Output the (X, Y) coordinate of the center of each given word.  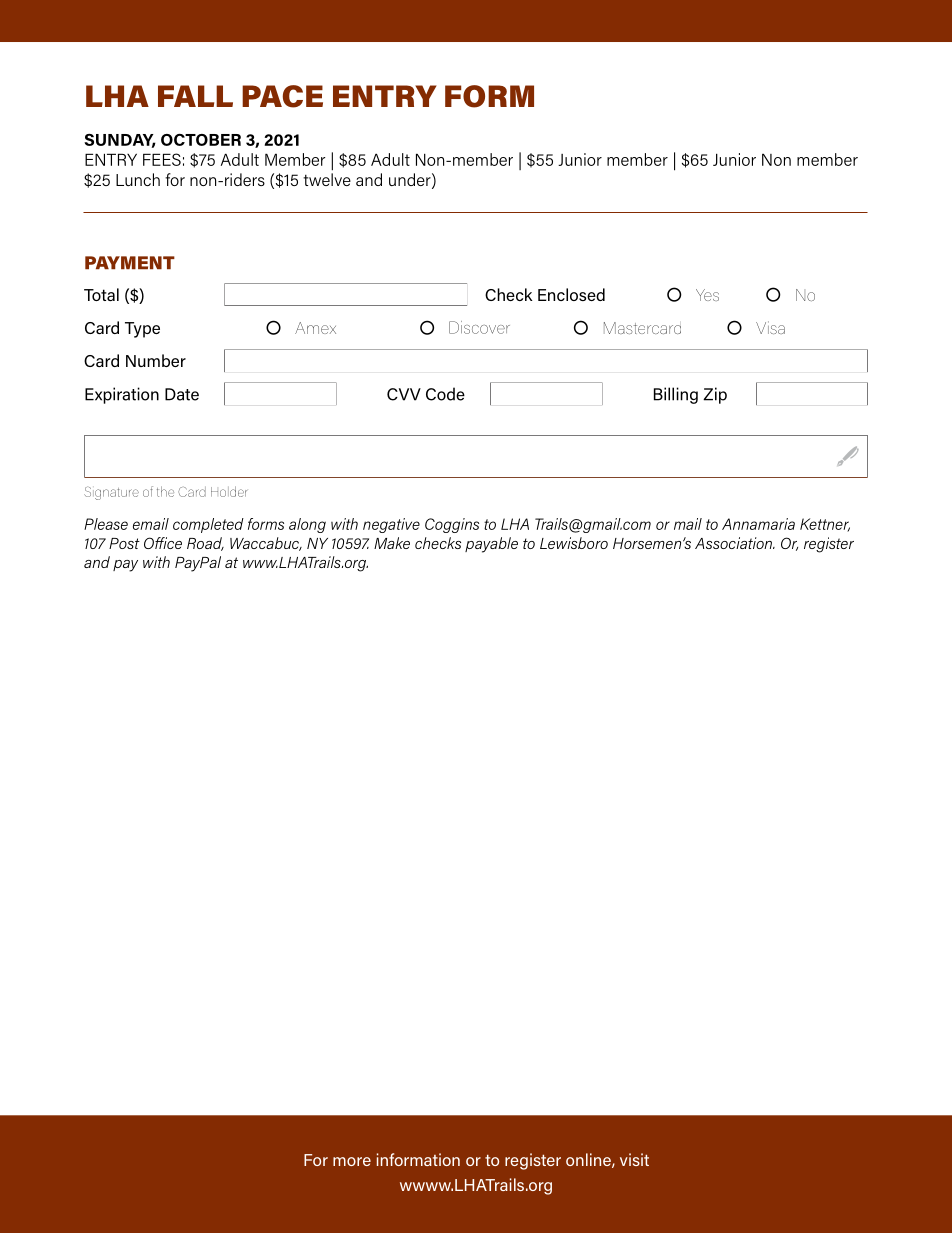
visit (634, 1159)
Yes (707, 295)
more (352, 1161)
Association (735, 543)
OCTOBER (201, 140)
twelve (327, 179)
